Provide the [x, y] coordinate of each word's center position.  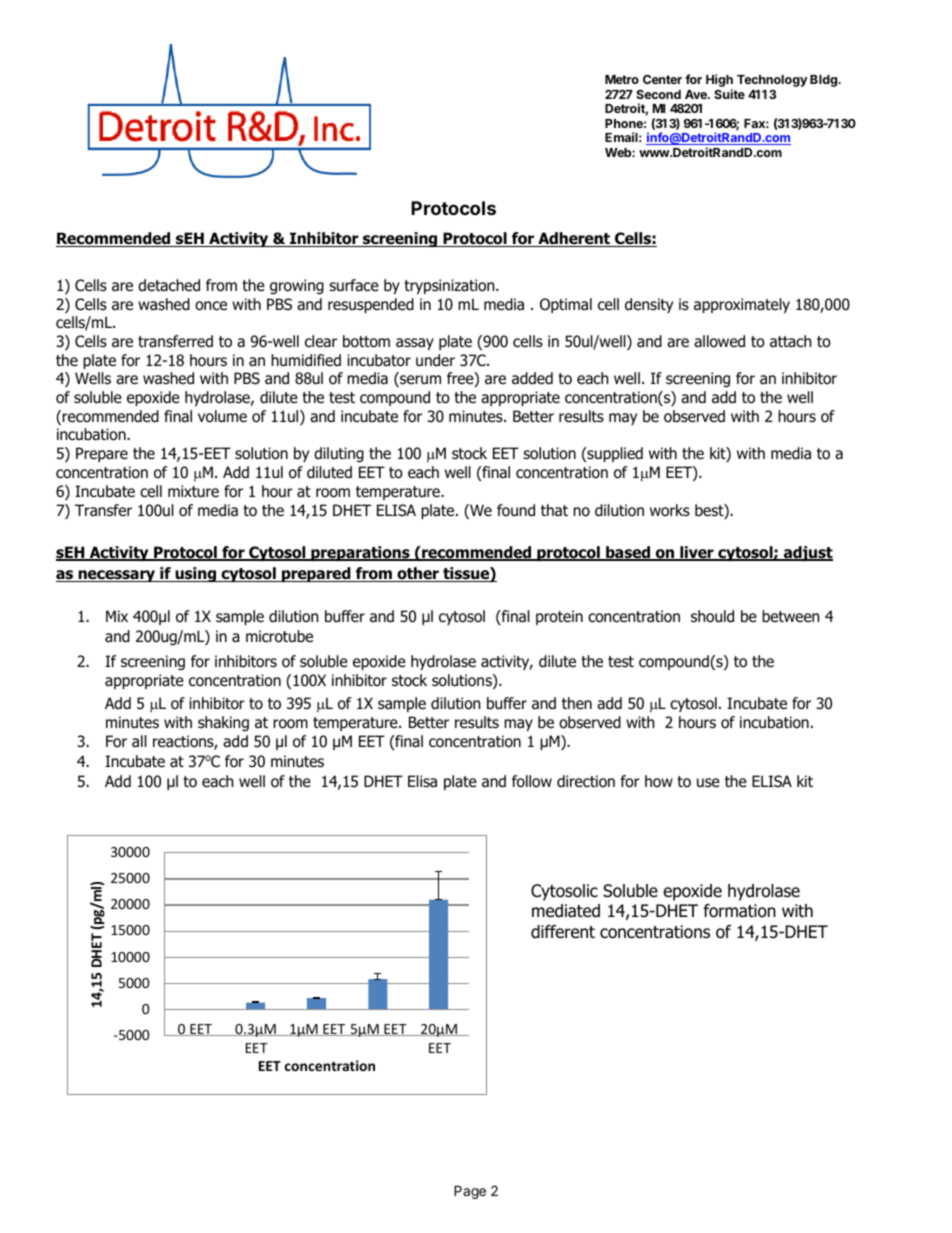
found [516, 510]
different [563, 932]
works [670, 510]
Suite [729, 94]
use [708, 783]
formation [739, 911]
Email [621, 137]
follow [532, 781]
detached [169, 285]
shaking [223, 723]
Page [470, 1192]
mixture [193, 491]
